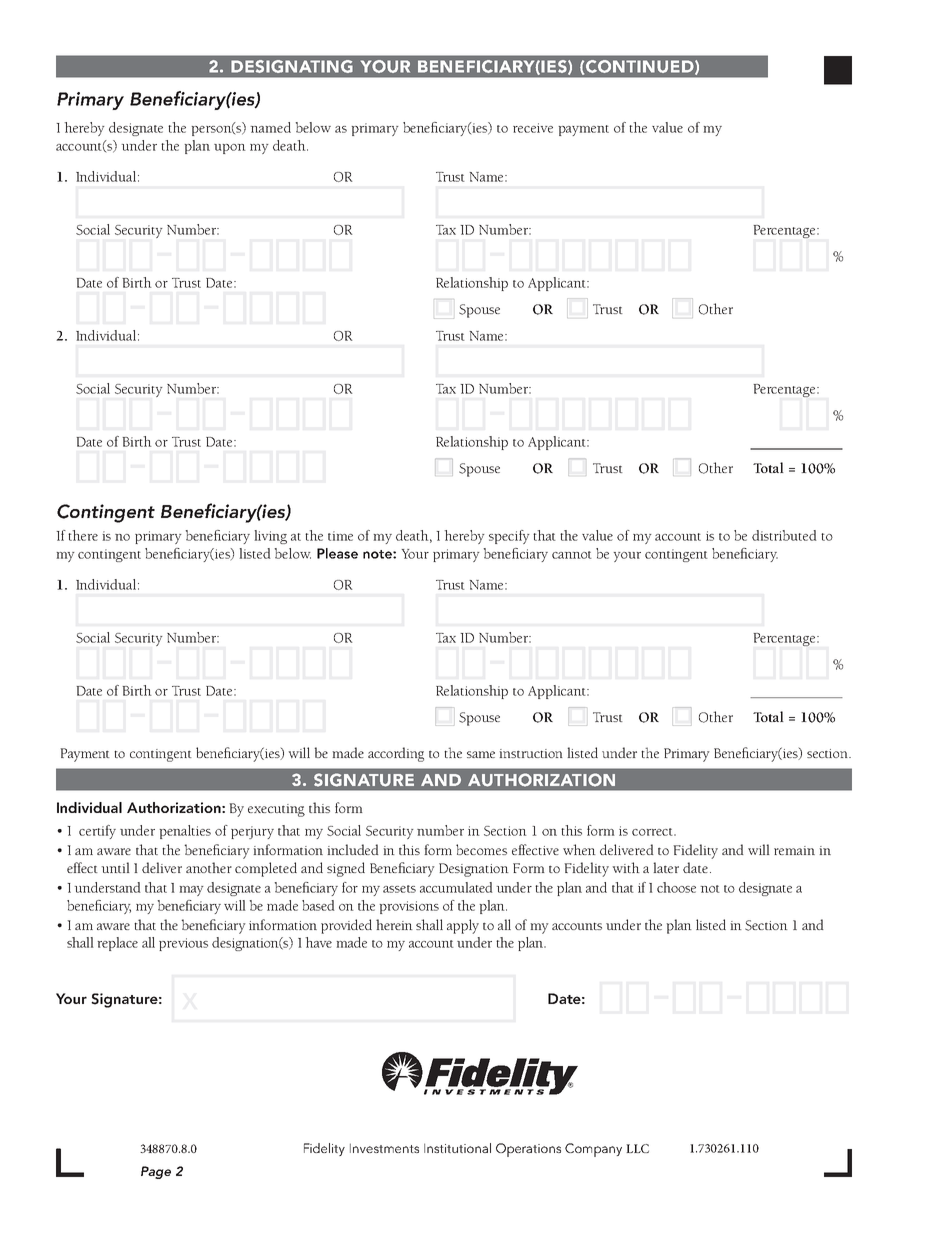 Image resolution: width=952 pixels, height=1233 pixels. Describe the element at coordinates (572, 555) in the page. I see `cannot` at that location.
